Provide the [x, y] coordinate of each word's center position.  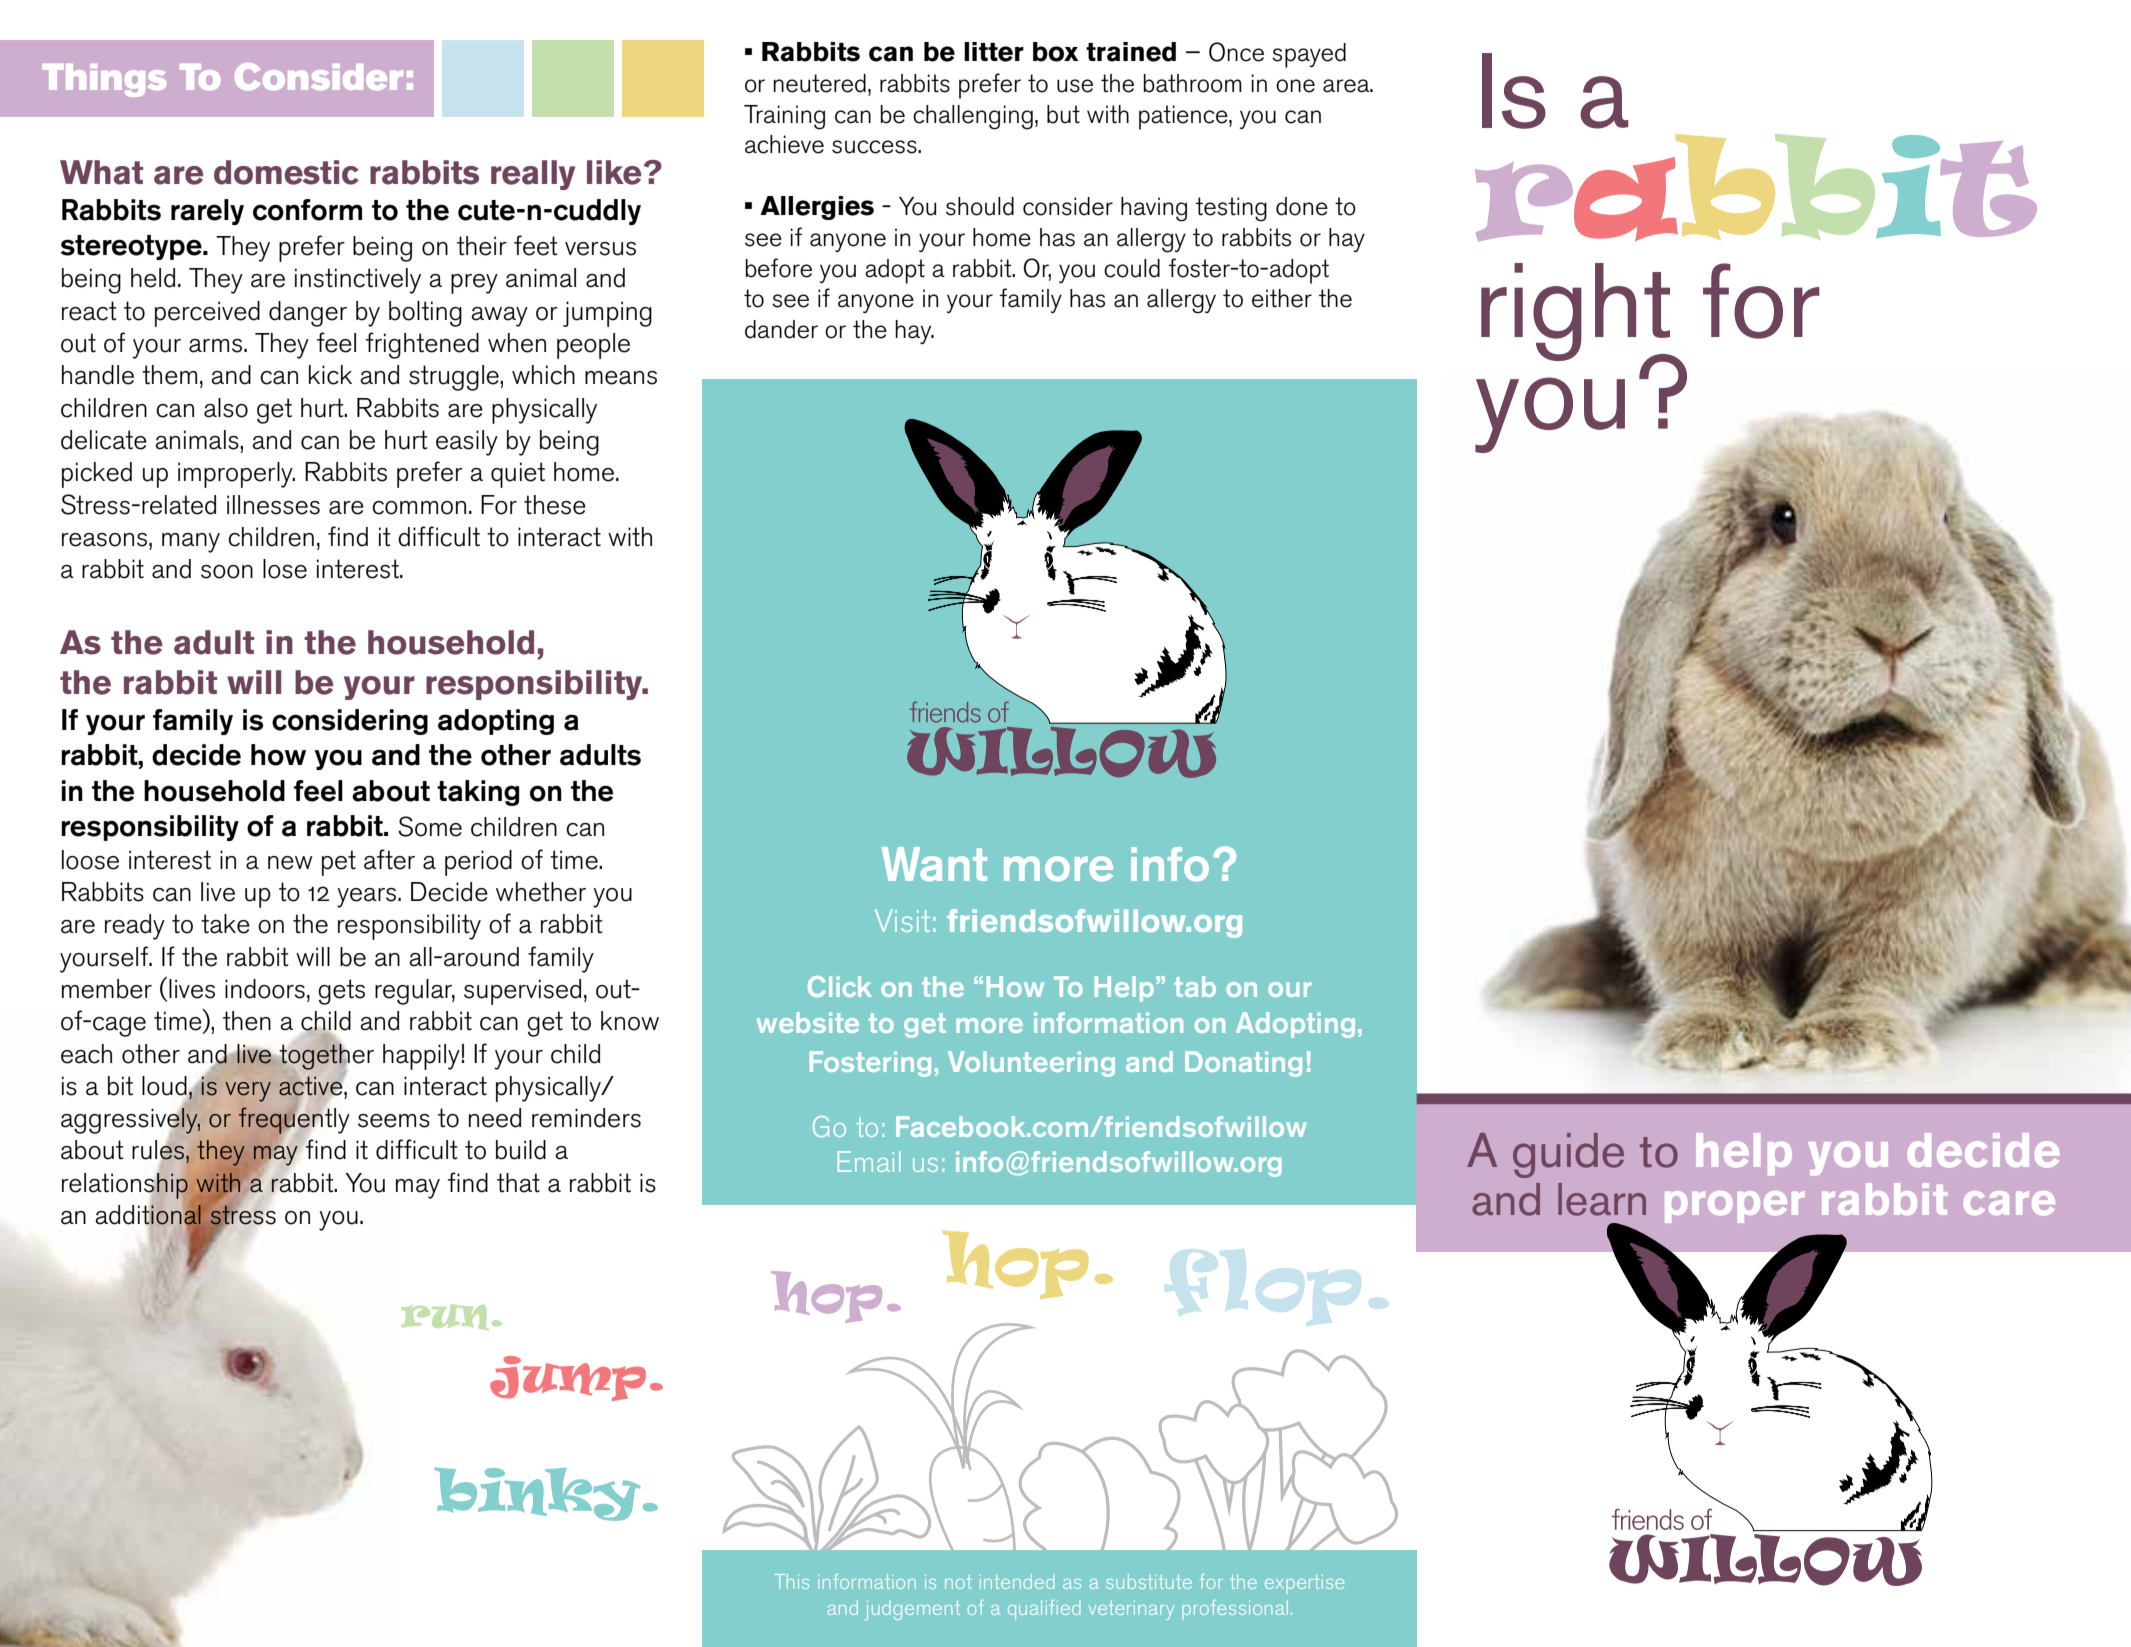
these [555, 505]
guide [1568, 1155]
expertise [1304, 1584]
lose [285, 569]
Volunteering [1031, 1064]
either [1282, 298]
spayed [1309, 55]
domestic [286, 172]
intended [1017, 1581]
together [327, 1057]
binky [537, 1494]
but [1063, 114]
